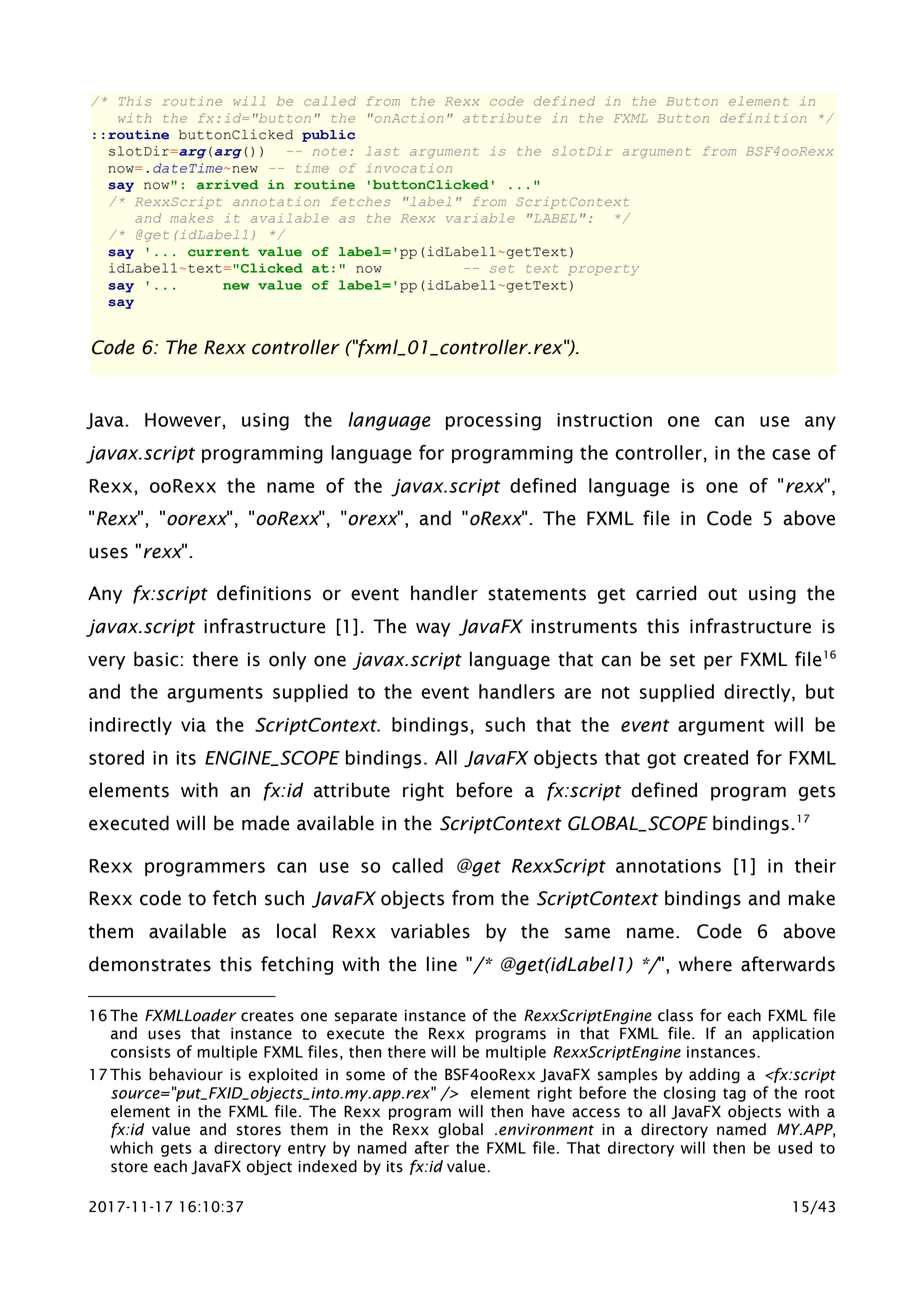 This screenshot has width=924, height=1308. Describe the element at coordinates (577, 693) in the screenshot. I see `are` at that location.
